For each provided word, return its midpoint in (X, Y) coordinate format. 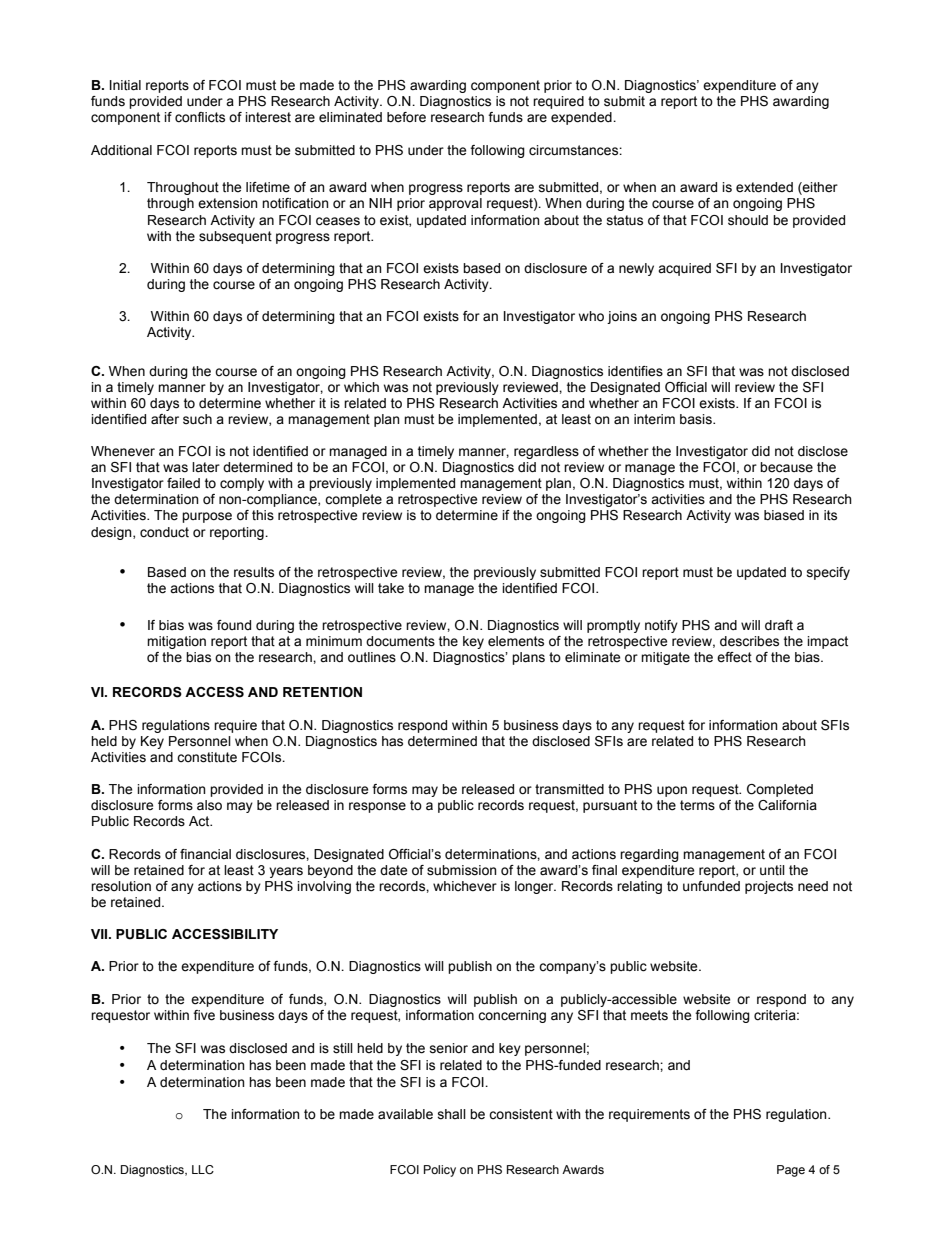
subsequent (235, 237)
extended (764, 187)
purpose (207, 517)
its (830, 515)
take (391, 588)
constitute (207, 757)
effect (734, 657)
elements (516, 641)
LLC (203, 1169)
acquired (684, 269)
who (591, 316)
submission (462, 870)
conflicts (200, 117)
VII (100, 934)
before (406, 117)
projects (769, 887)
